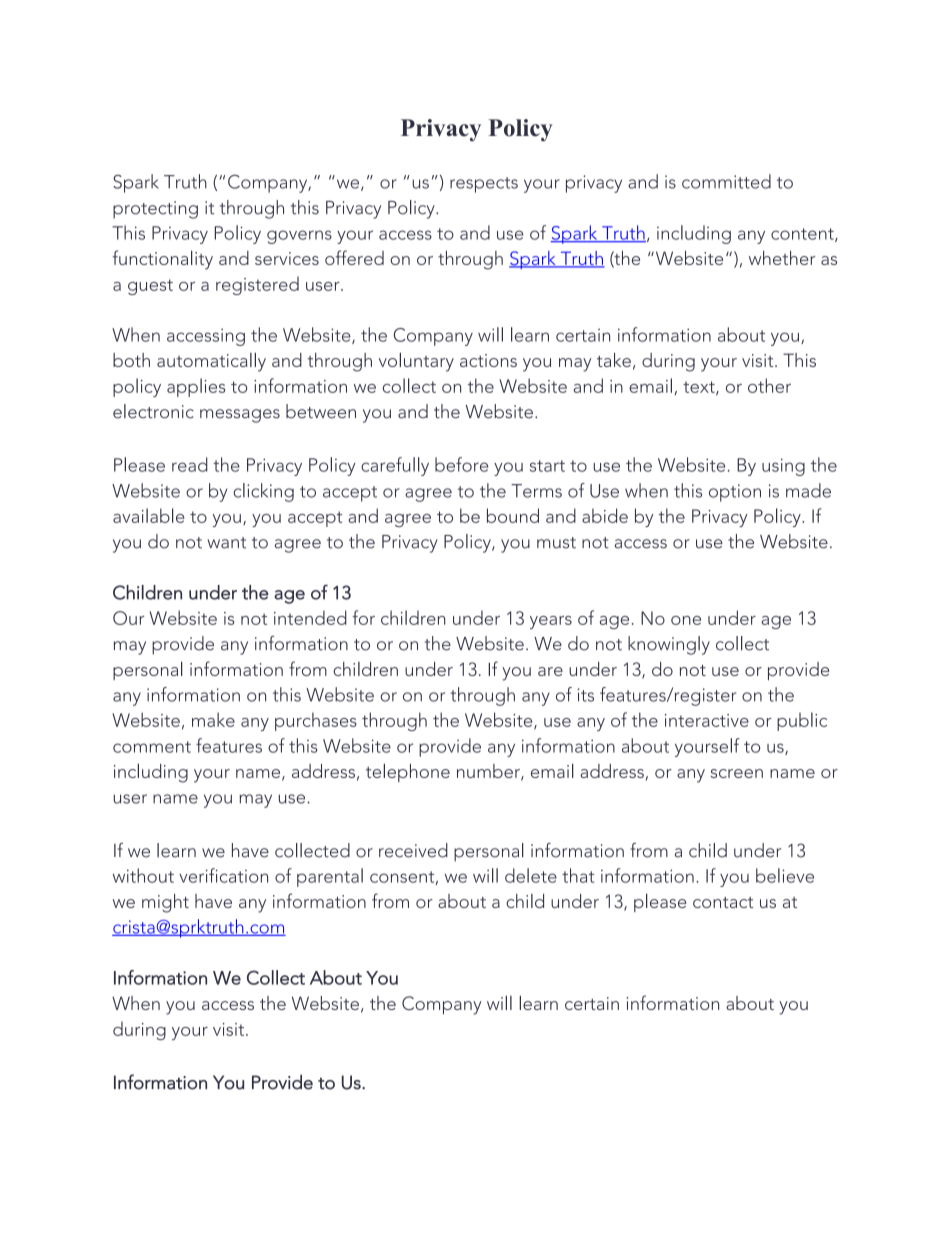 The height and width of the image is (1233, 952). I want to click on years, so click(551, 622).
